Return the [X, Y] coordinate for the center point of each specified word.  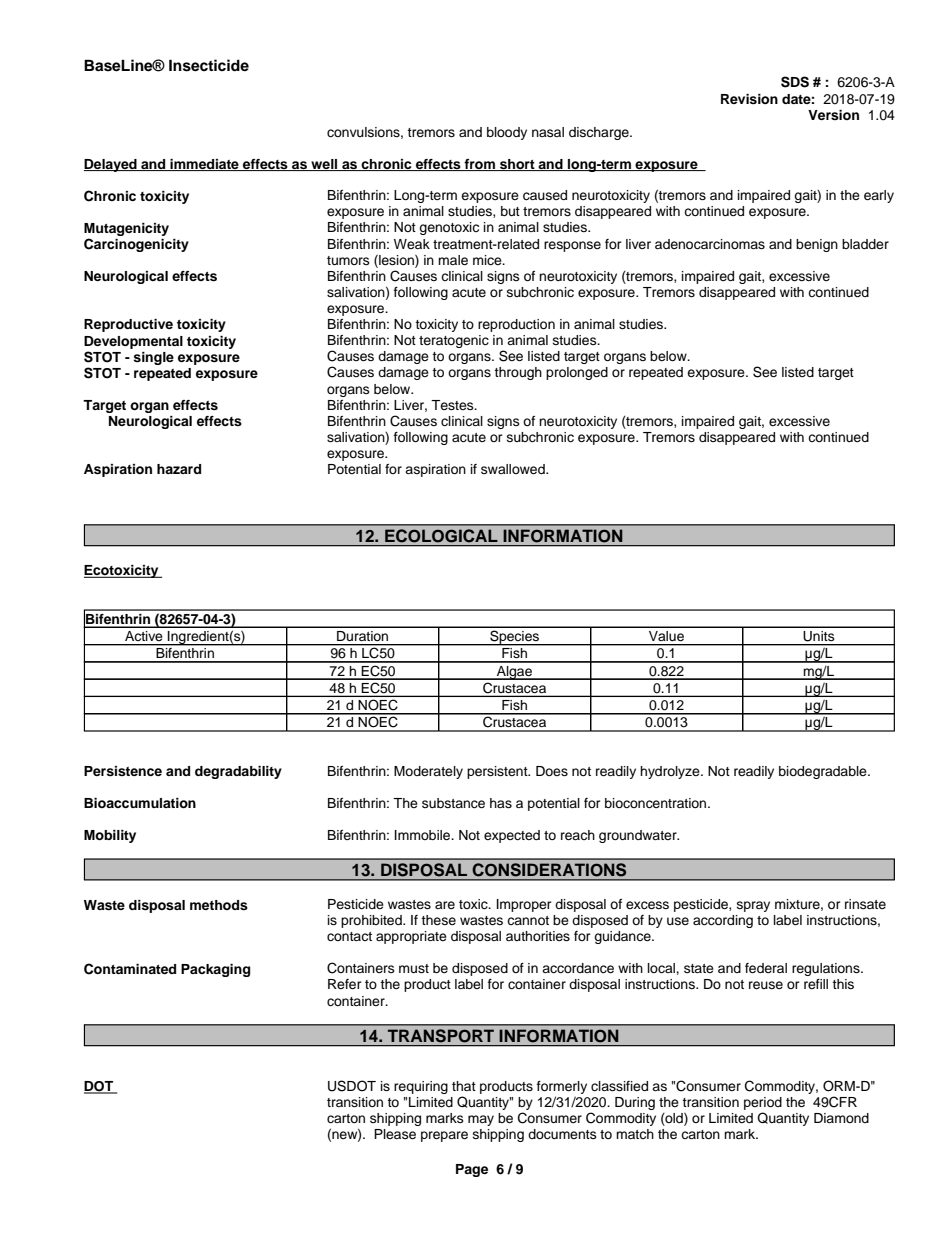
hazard [179, 469]
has [501, 803]
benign [817, 245]
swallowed [514, 469]
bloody [507, 133]
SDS [795, 82]
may [481, 1120]
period [763, 1103]
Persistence [123, 771]
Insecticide [209, 65]
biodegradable [824, 772]
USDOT [352, 1086]
